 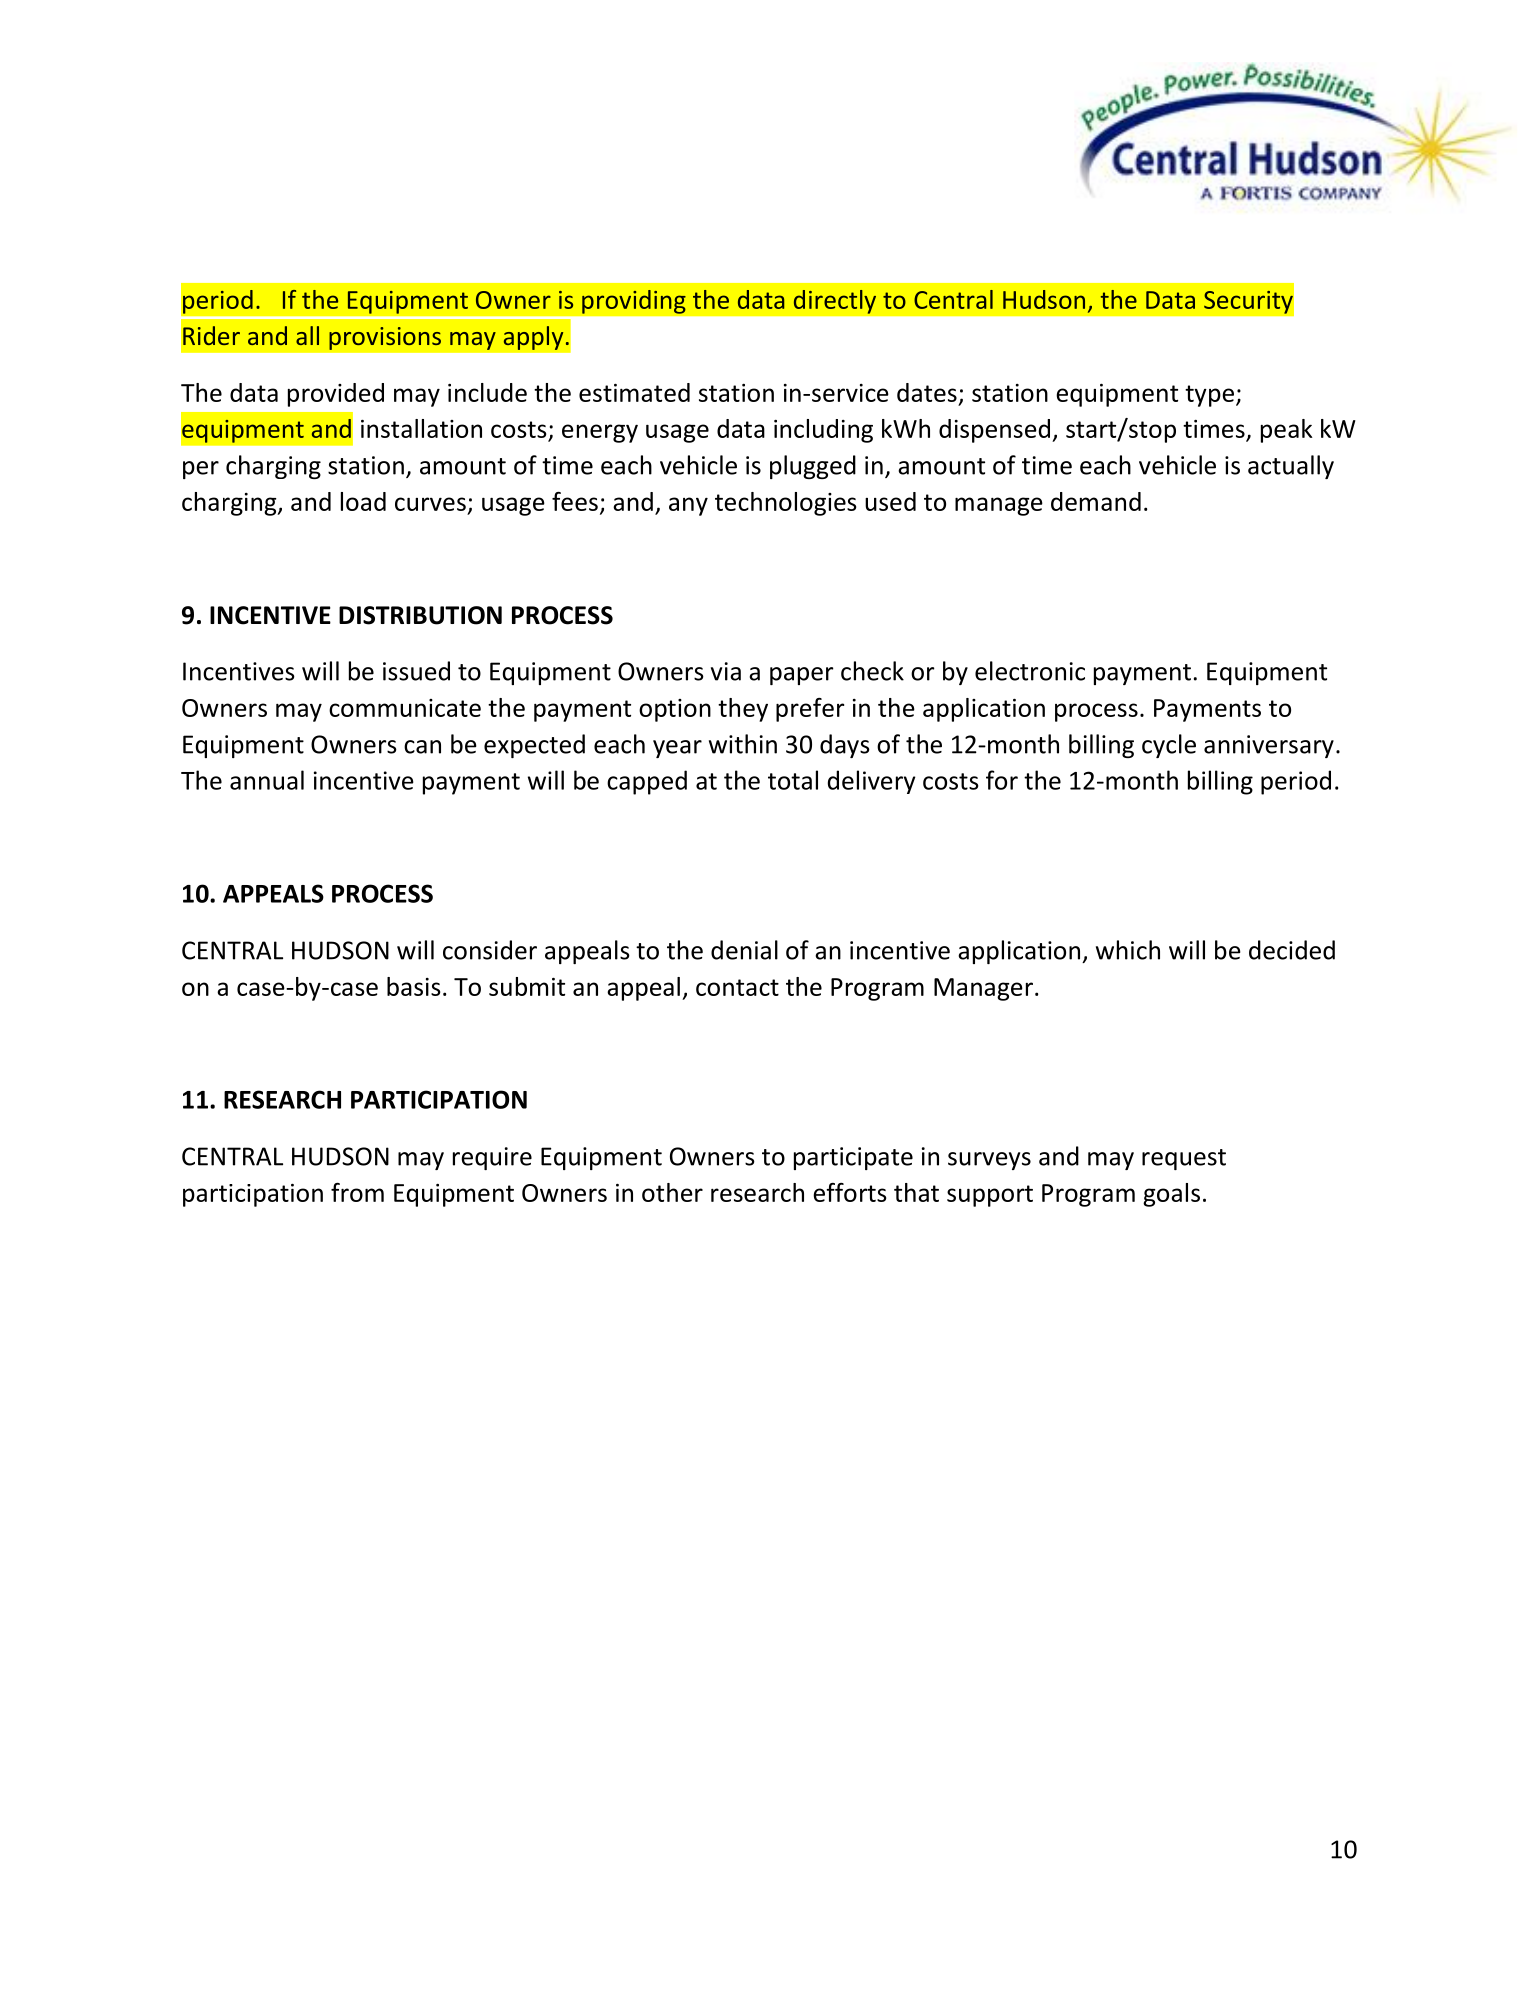 What do you see at coordinates (834, 302) in the page?
I see `directly` at bounding box center [834, 302].
